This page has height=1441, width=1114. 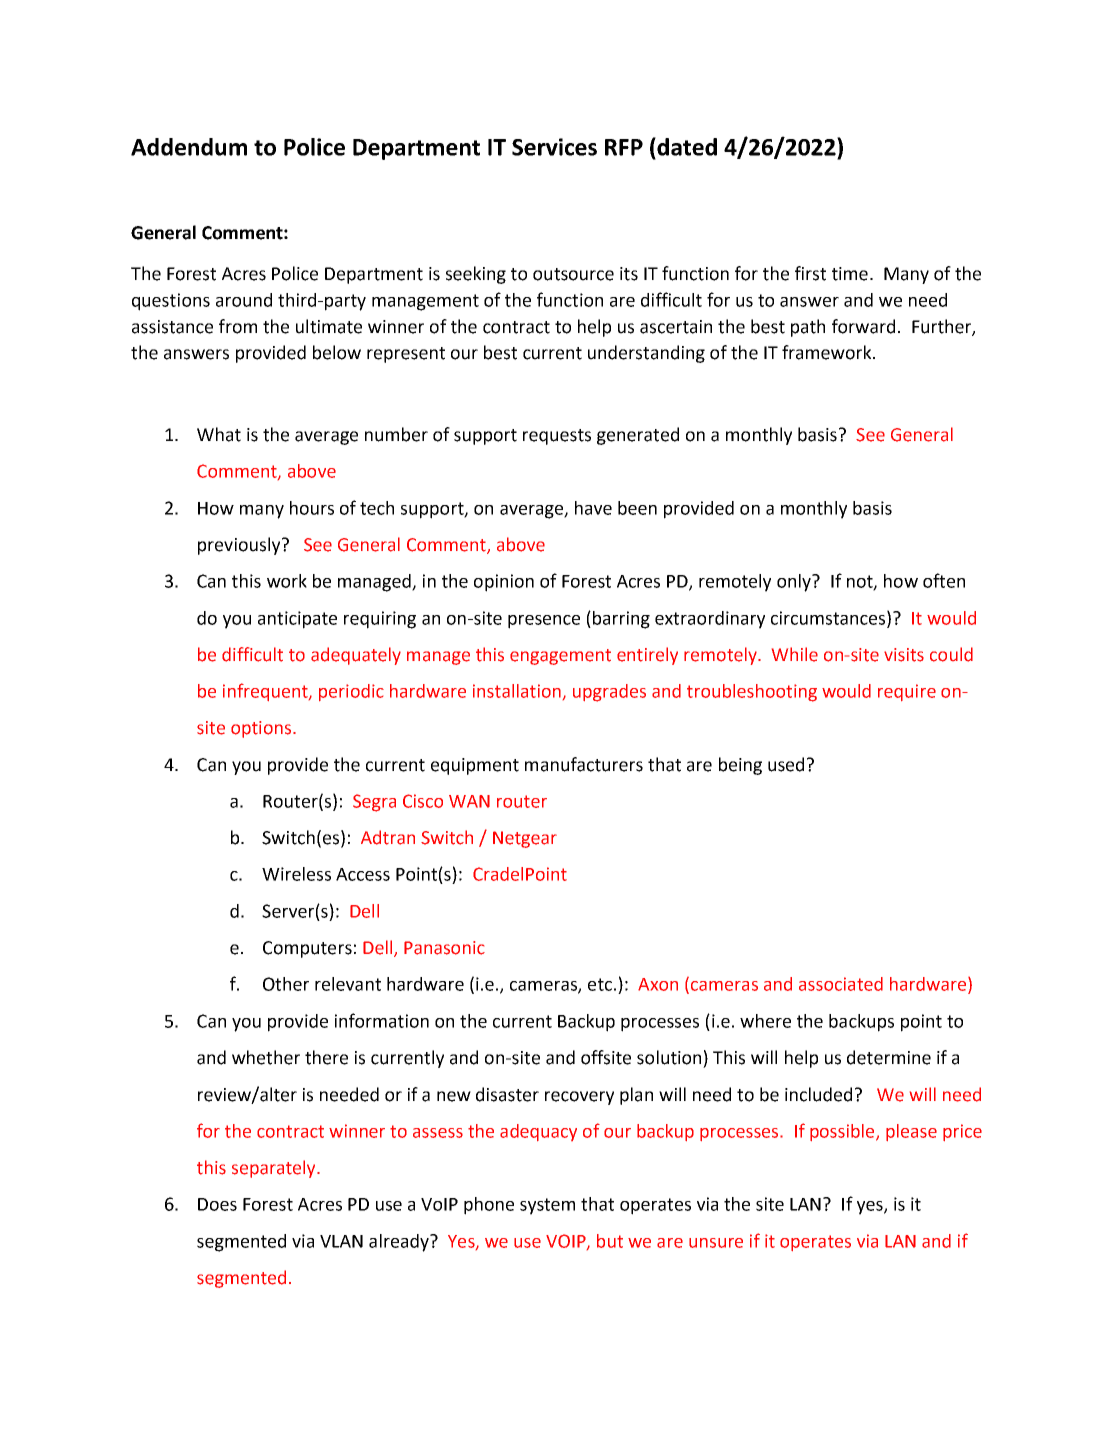 What do you see at coordinates (843, 1132) in the page?
I see `possible` at bounding box center [843, 1132].
